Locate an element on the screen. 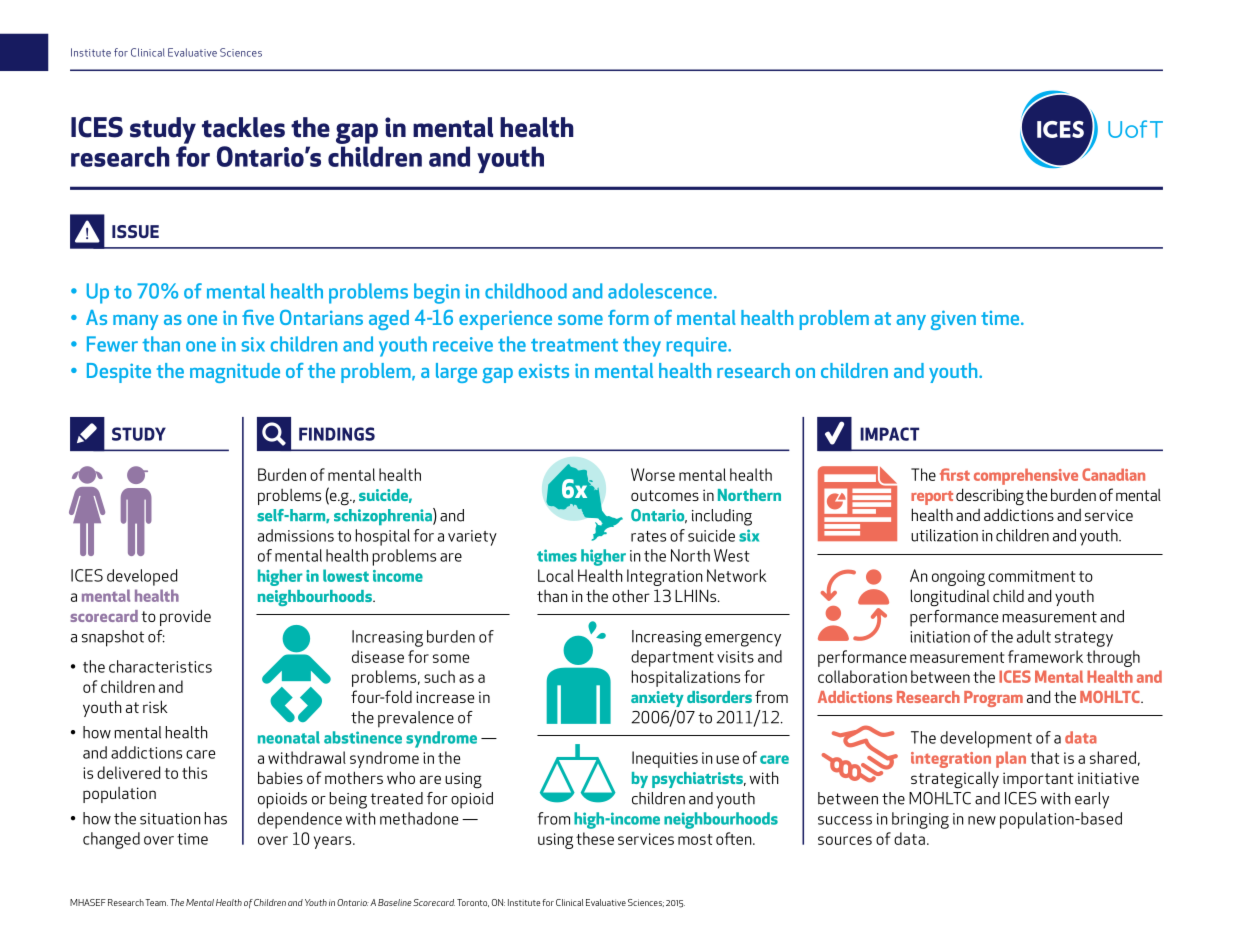 This screenshot has height=952, width=1233. five is located at coordinates (258, 317).
